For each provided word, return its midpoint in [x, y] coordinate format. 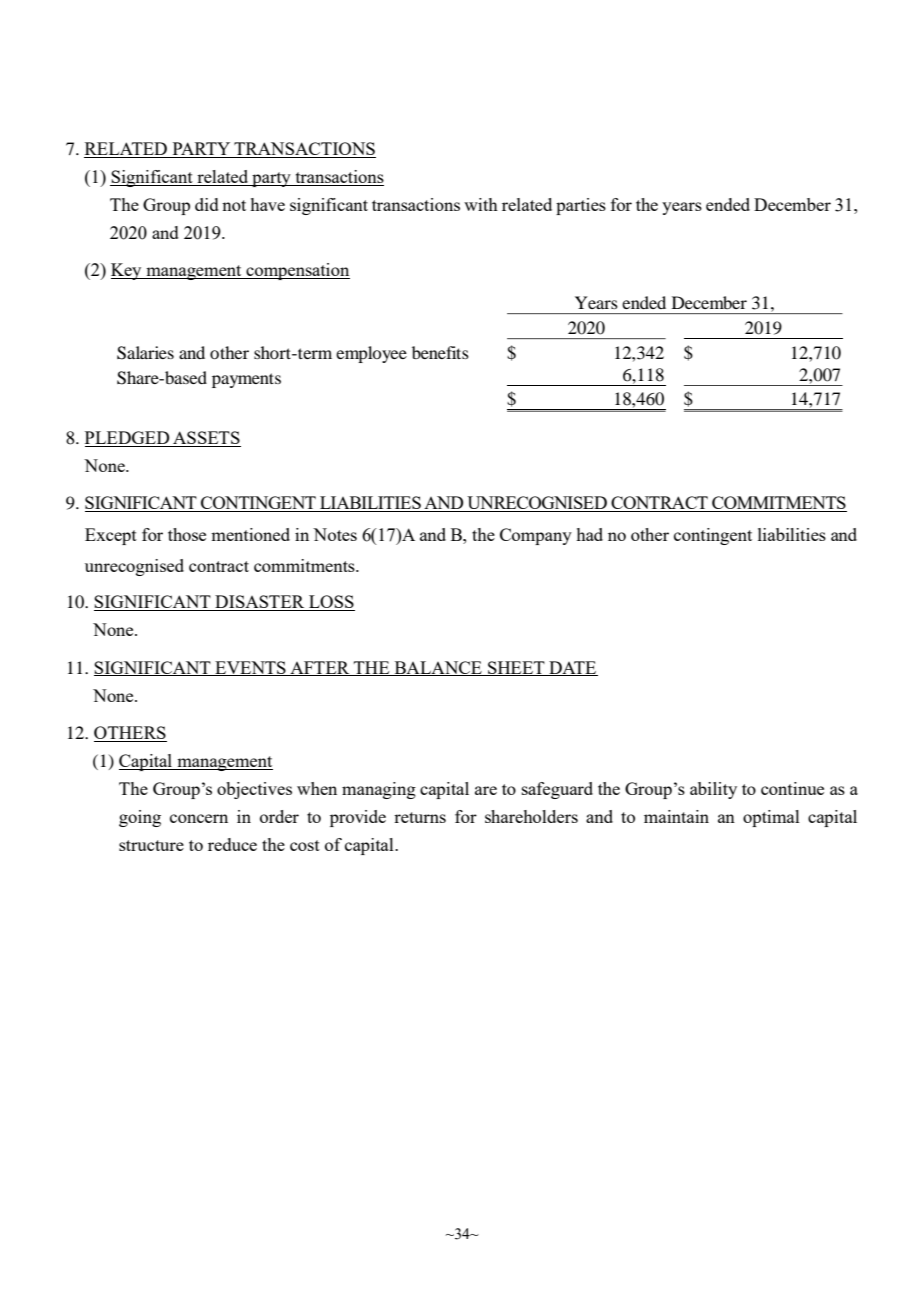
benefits [440, 352]
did [207, 204]
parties [581, 206]
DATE [572, 668]
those [187, 534]
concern [199, 818]
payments [246, 380]
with [481, 204]
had [589, 534]
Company [536, 536]
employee [371, 354]
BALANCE [438, 668]
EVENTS [250, 668]
